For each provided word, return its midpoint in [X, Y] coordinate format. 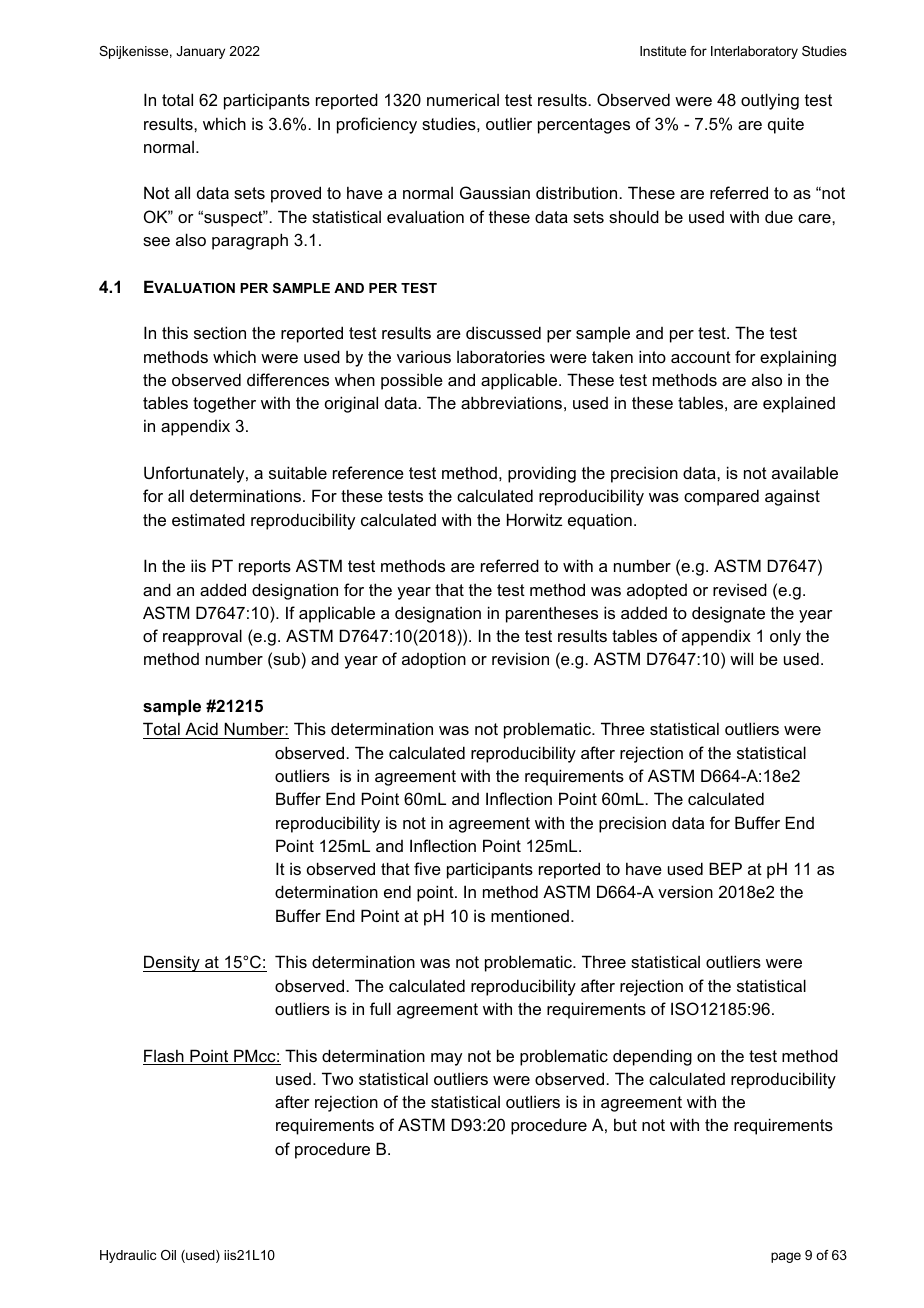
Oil [168, 1255]
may [446, 1059]
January [200, 52]
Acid [201, 730]
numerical [463, 99]
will [741, 658]
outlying [770, 101]
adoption [434, 660]
